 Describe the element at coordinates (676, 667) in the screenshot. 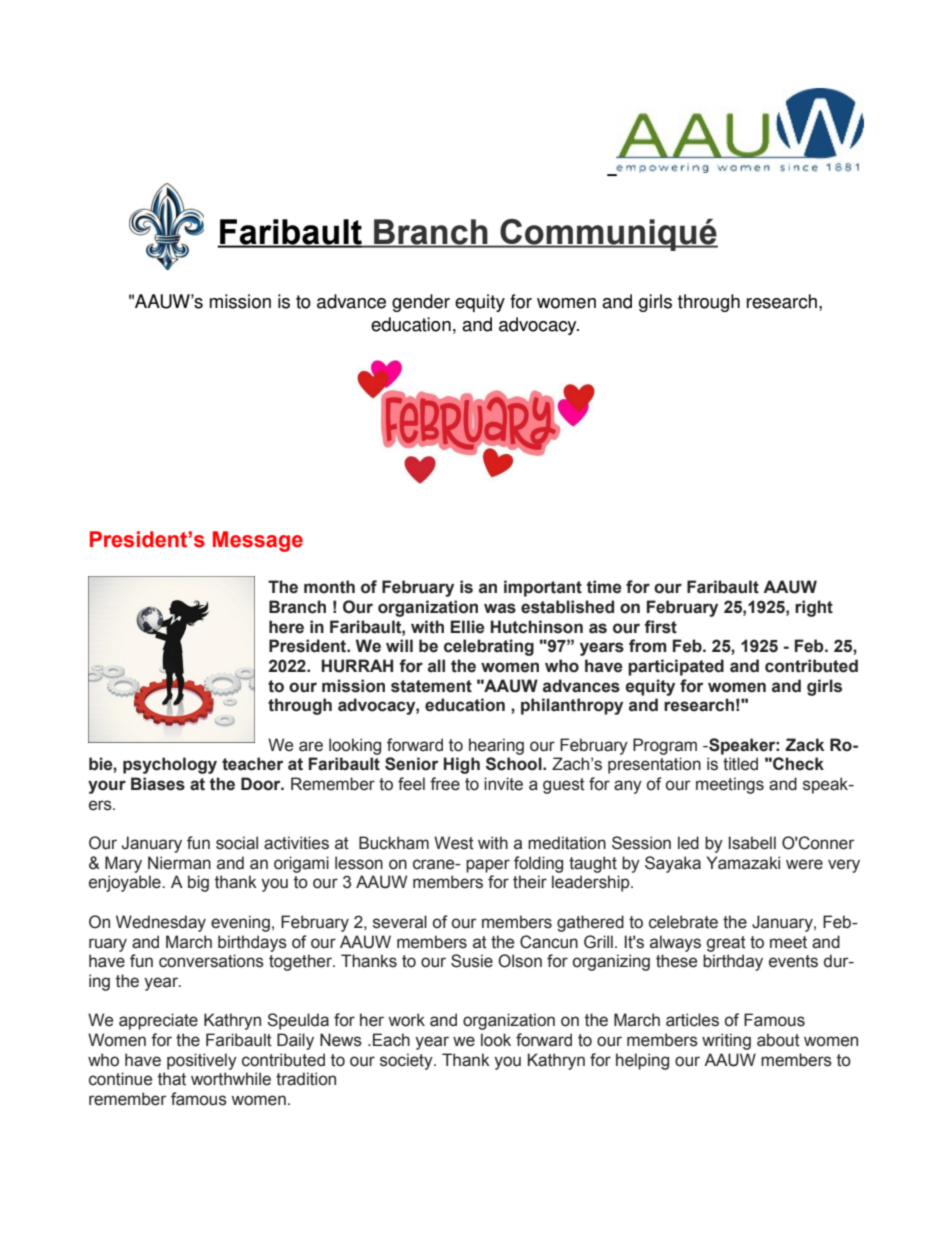

I see `participated` at that location.
